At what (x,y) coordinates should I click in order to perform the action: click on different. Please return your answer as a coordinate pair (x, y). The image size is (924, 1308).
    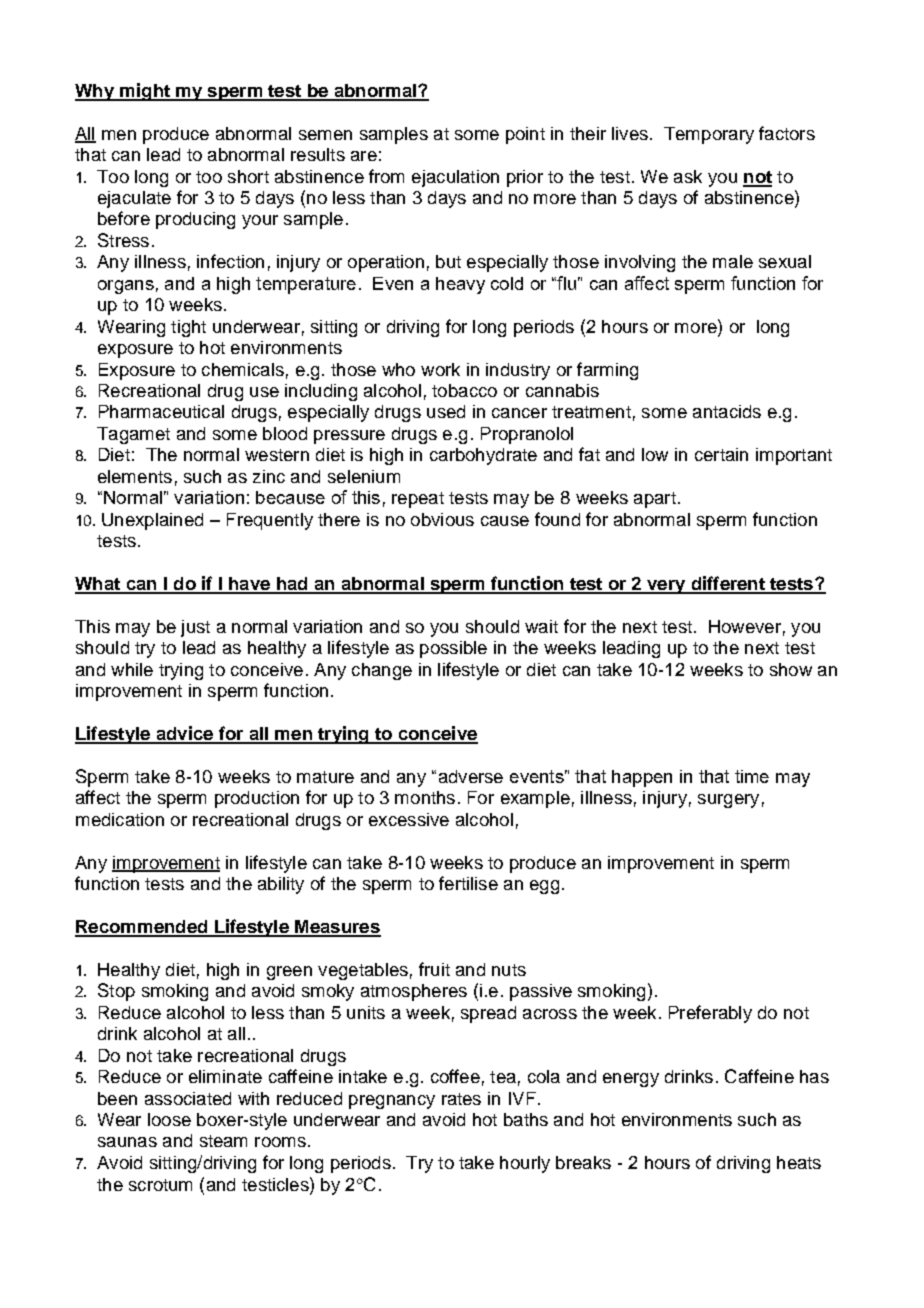
    Looking at the image, I should click on (728, 584).
